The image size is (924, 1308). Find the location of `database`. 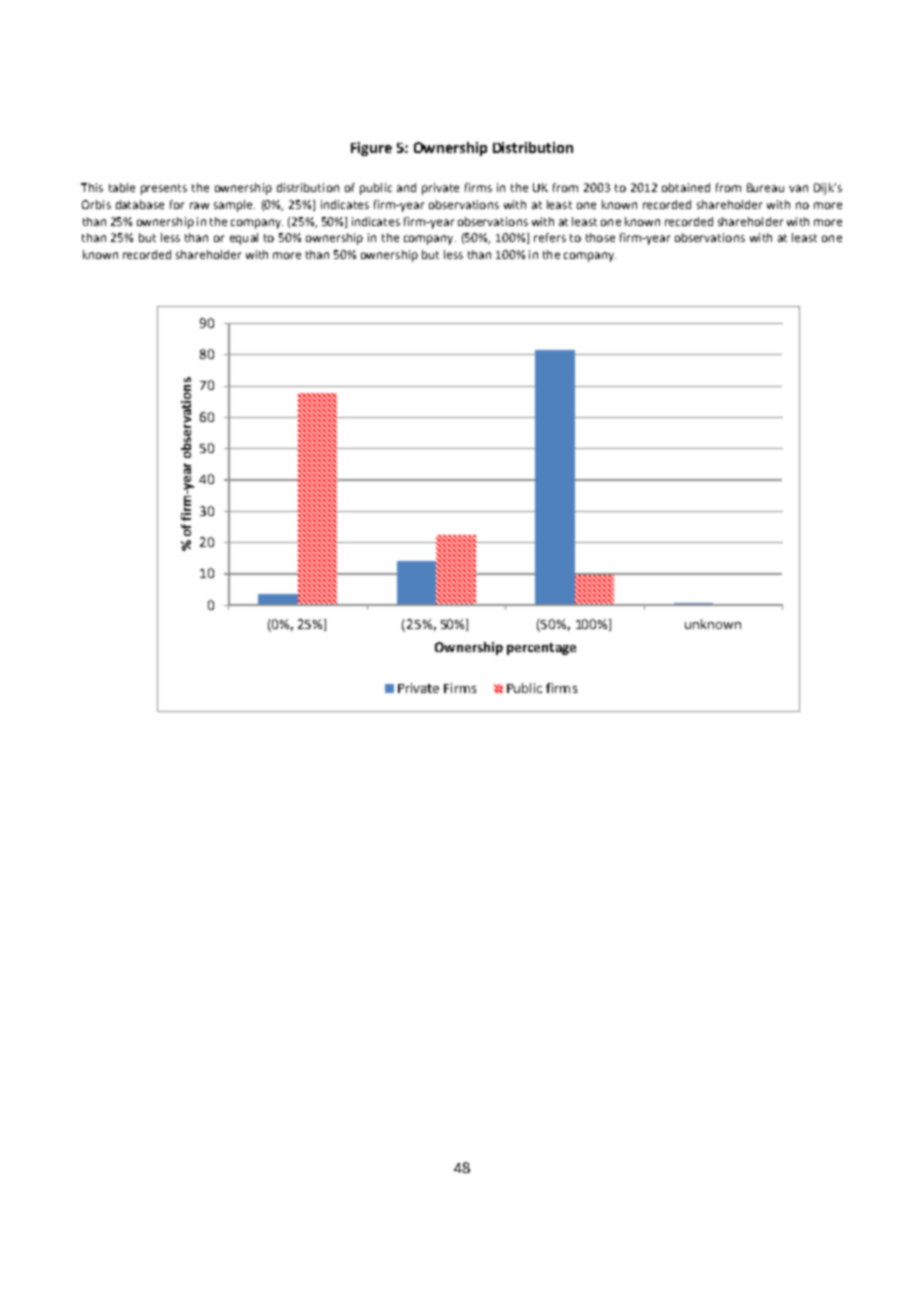

database is located at coordinates (140, 204).
